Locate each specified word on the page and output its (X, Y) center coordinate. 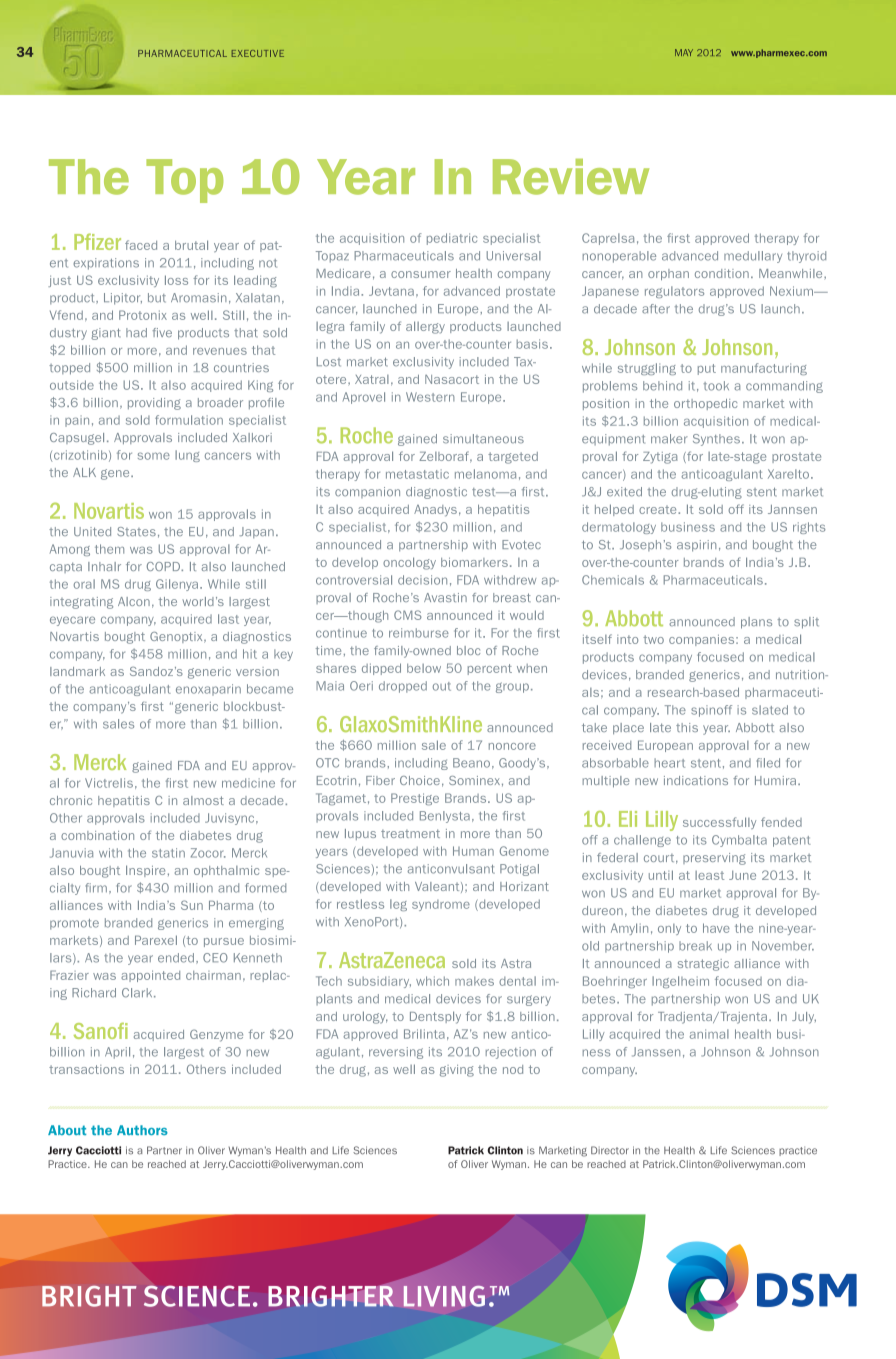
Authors (142, 1130)
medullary (753, 257)
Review (571, 177)
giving (457, 1071)
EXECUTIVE (258, 53)
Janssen (656, 1052)
